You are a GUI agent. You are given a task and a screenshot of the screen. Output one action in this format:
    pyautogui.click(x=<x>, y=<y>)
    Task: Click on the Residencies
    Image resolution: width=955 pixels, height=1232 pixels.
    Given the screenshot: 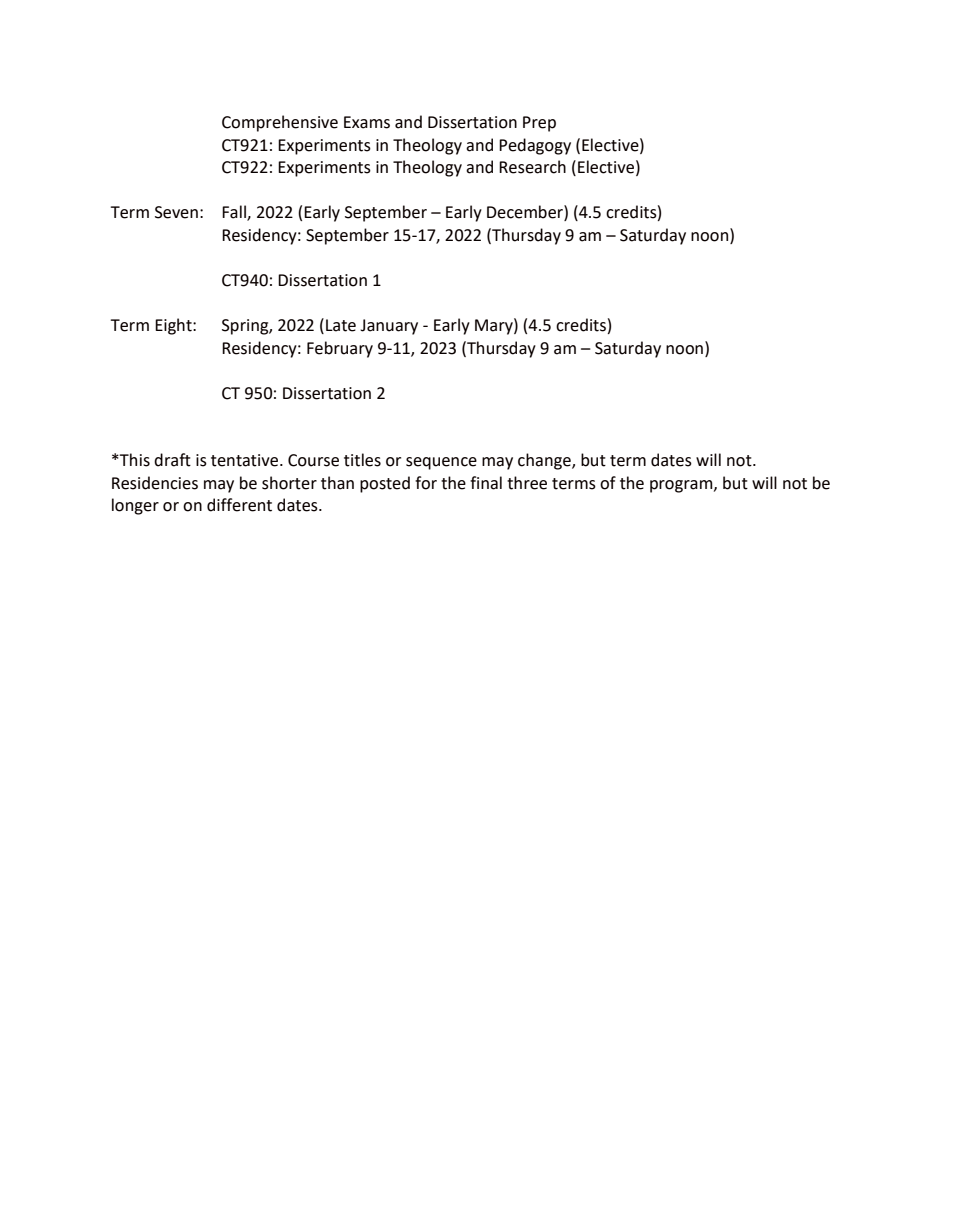 What is the action you would take?
    pyautogui.click(x=155, y=483)
